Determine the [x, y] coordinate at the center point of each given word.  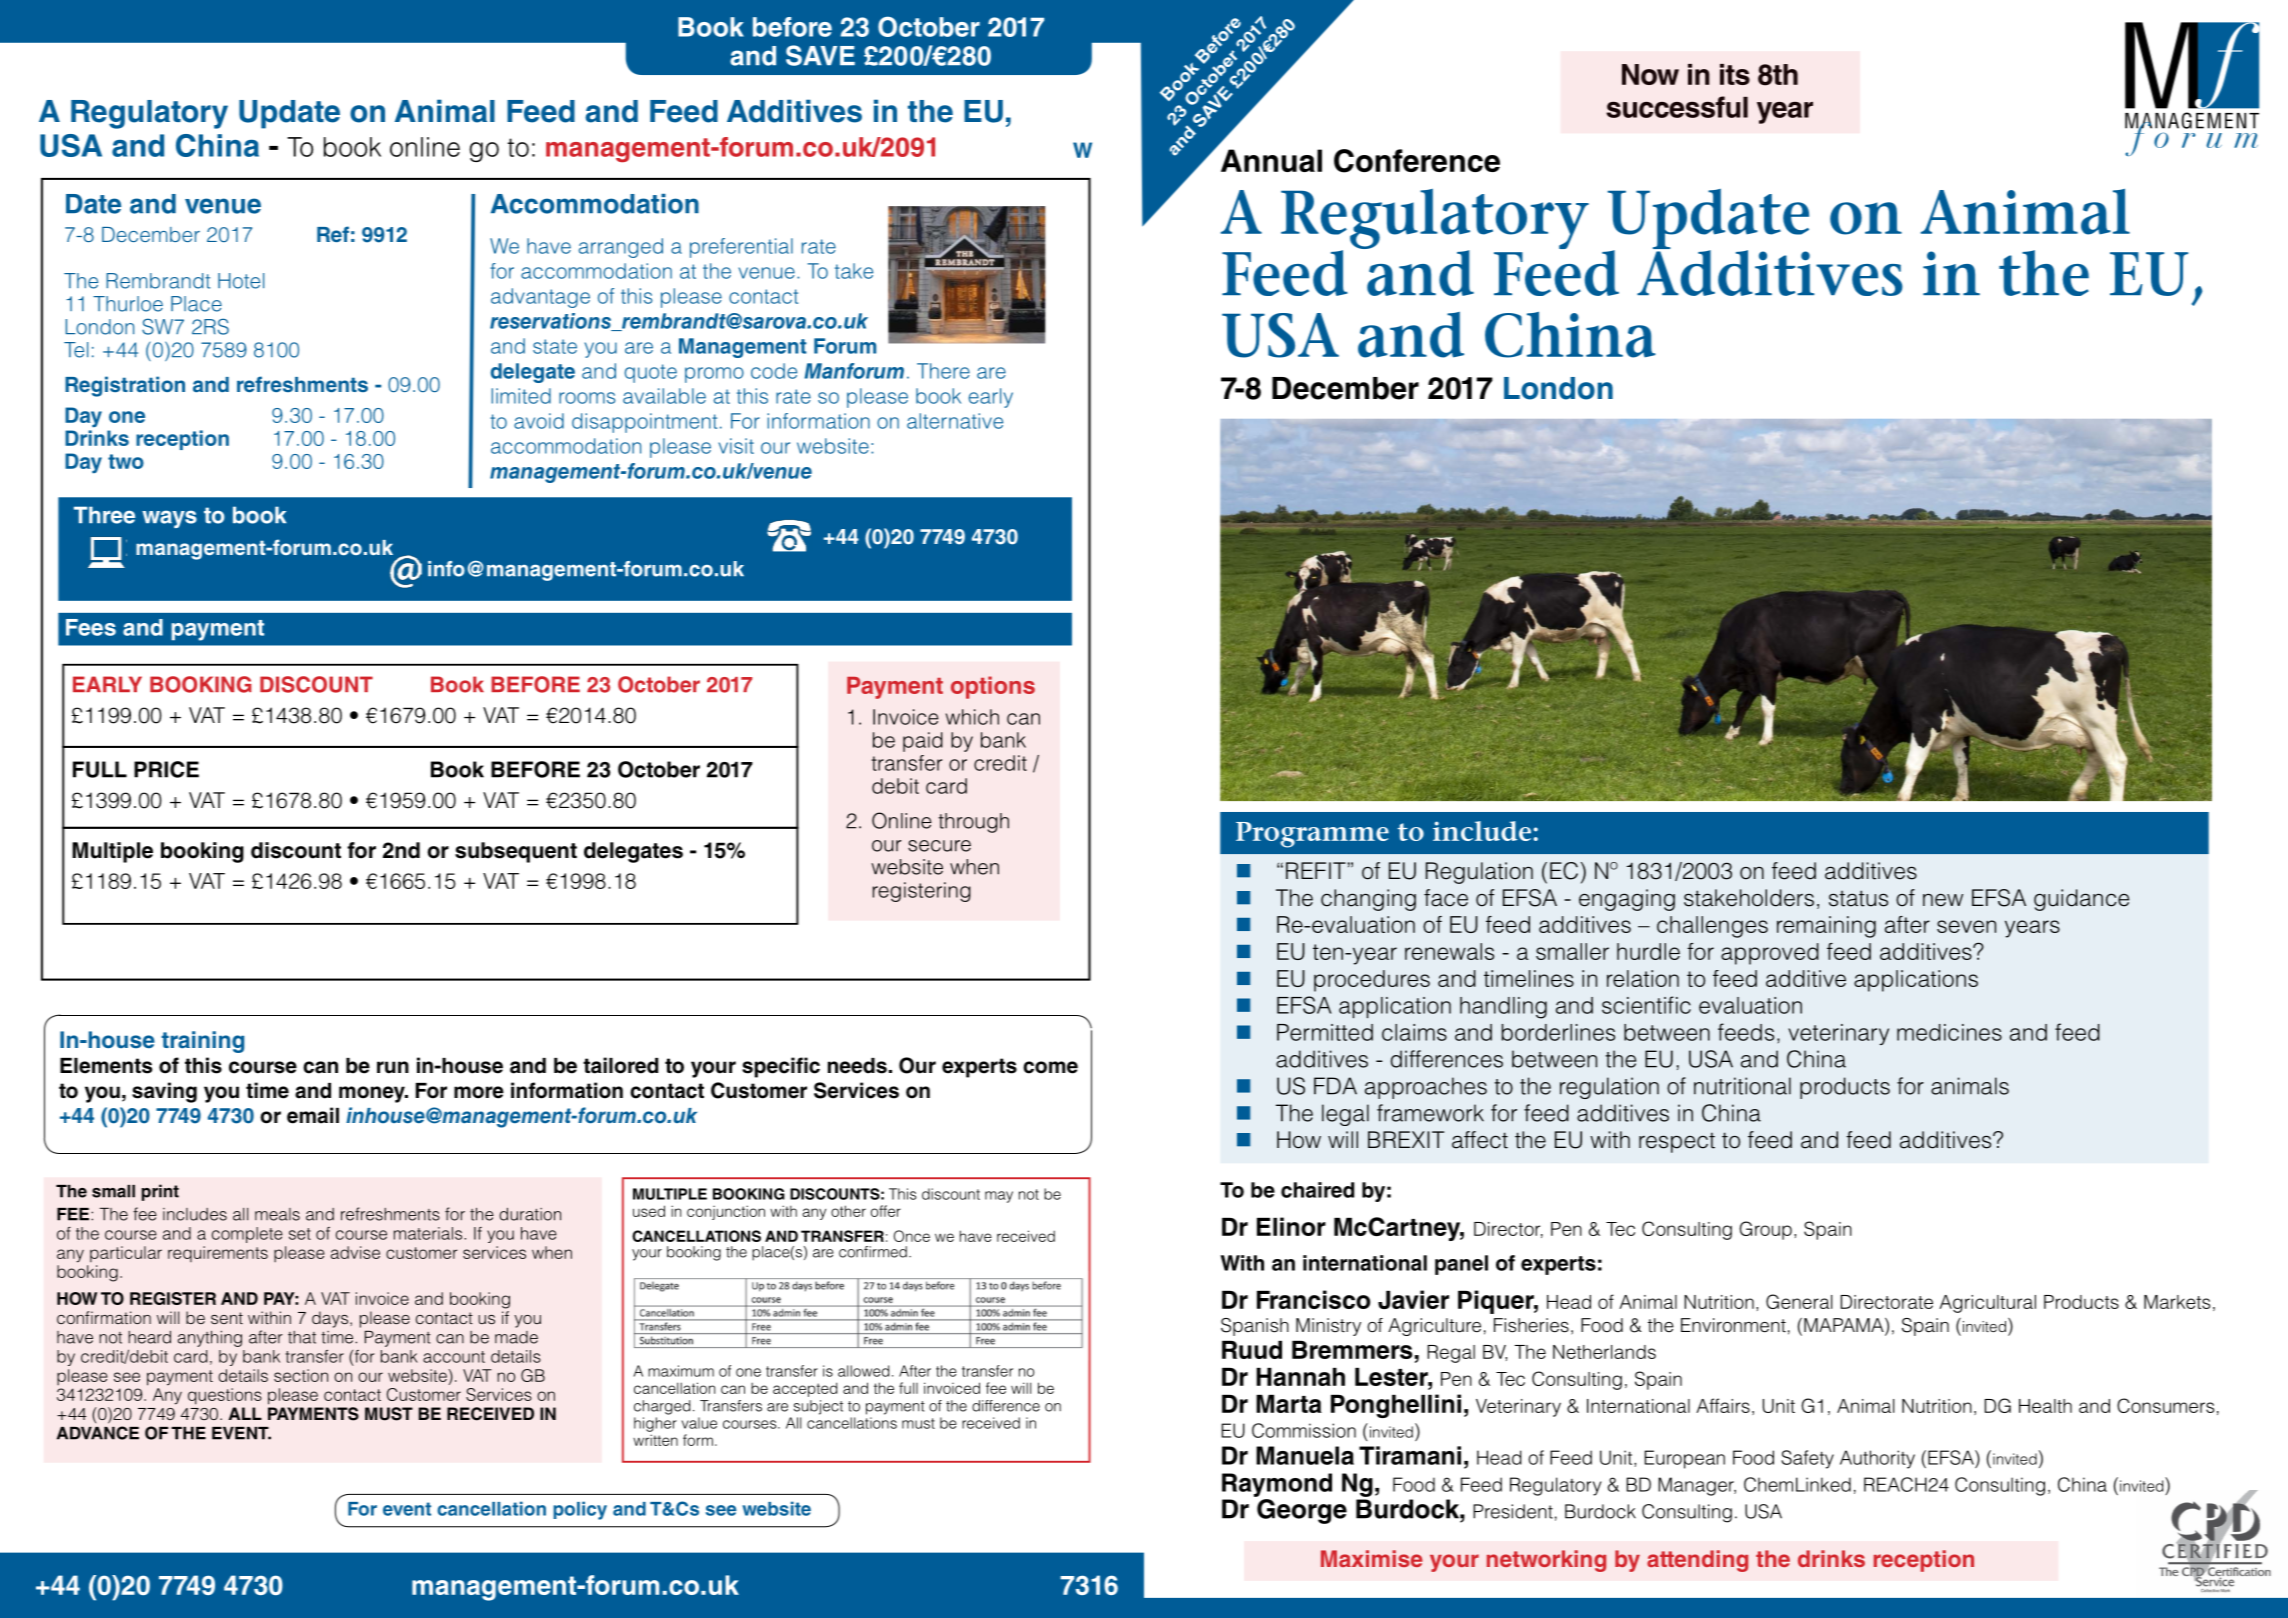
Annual [1271, 160]
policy [580, 1510]
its [1735, 74]
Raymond [1277, 1485]
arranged [621, 248]
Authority [1877, 1459]
